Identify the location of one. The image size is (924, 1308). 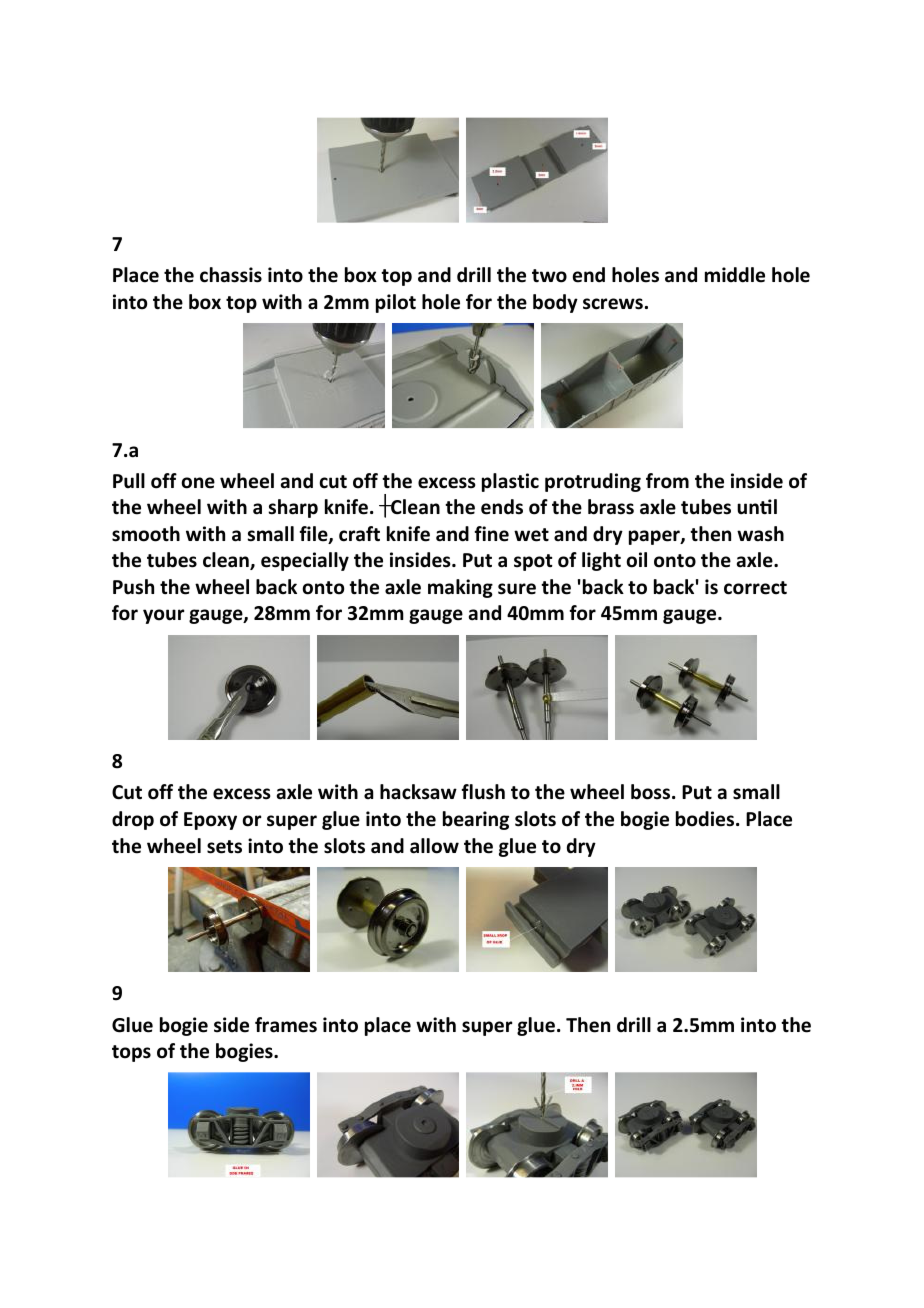
(198, 483).
